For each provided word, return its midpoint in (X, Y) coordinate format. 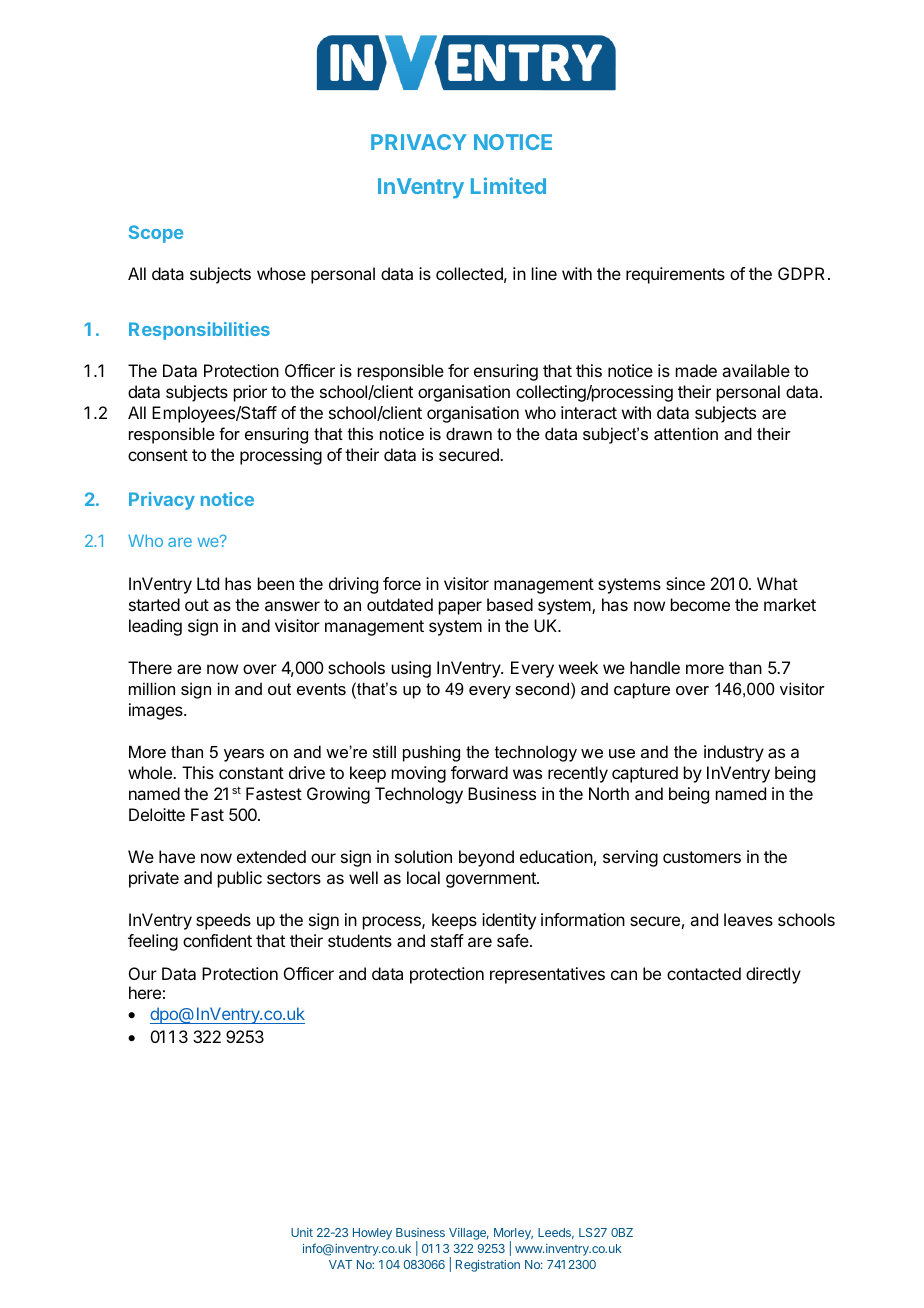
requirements (675, 275)
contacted (704, 973)
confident (217, 940)
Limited (508, 185)
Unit (302, 1232)
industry (734, 753)
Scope (156, 234)
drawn (469, 433)
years (244, 755)
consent (158, 455)
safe (514, 940)
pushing (431, 753)
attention (686, 433)
